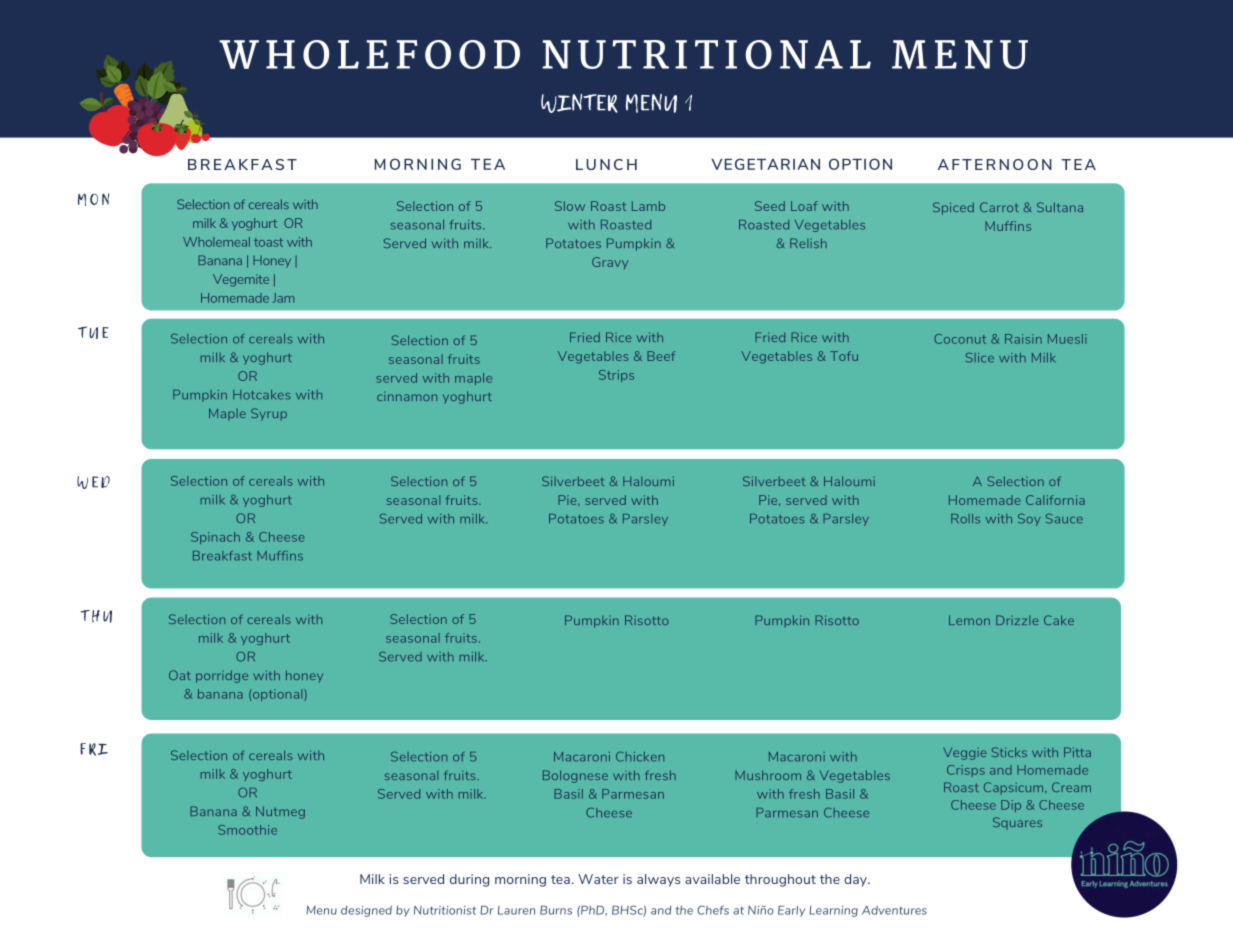 The height and width of the screenshot is (952, 1233). I want to click on toast, so click(268, 242).
